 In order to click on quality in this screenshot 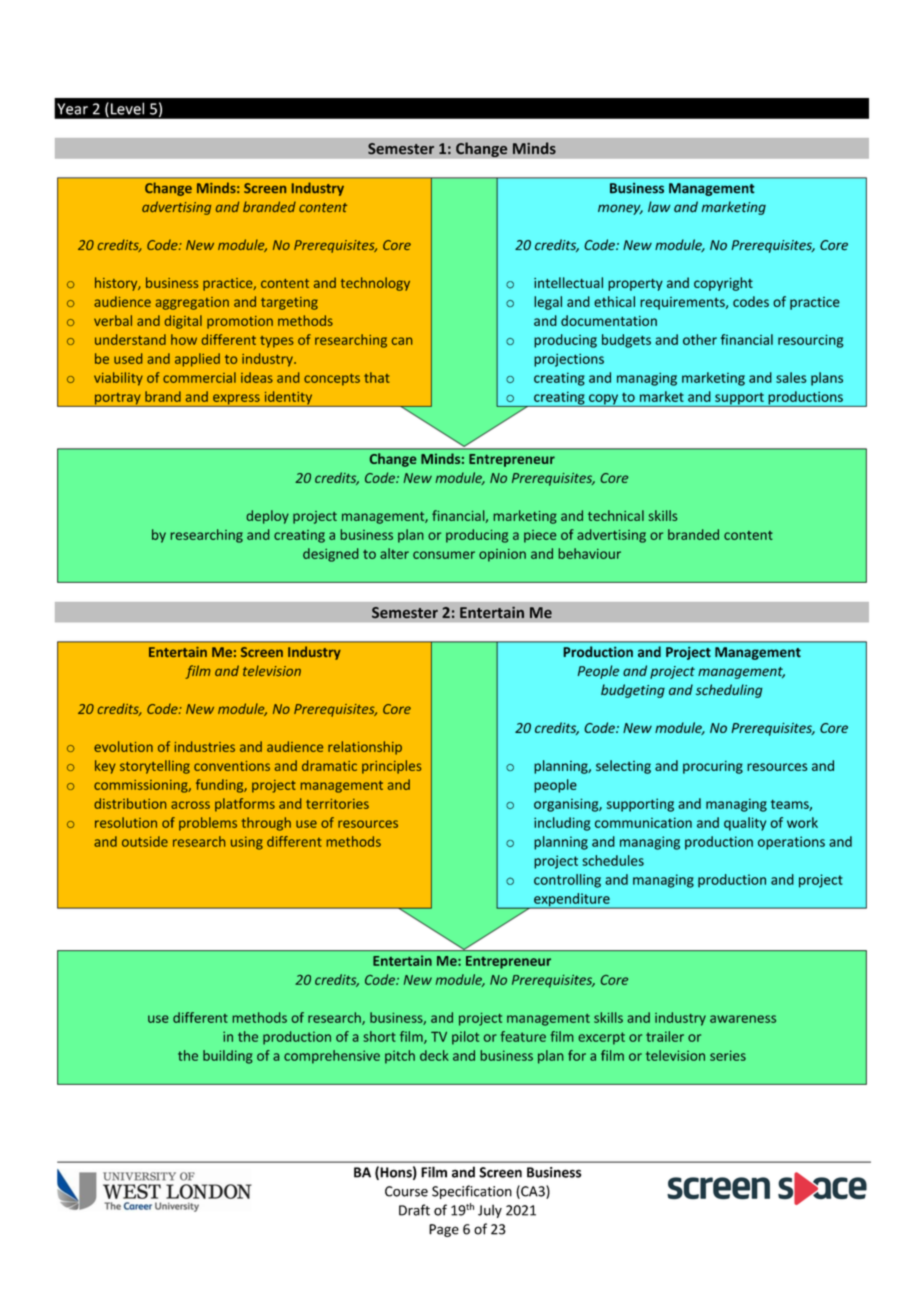, I will do `click(745, 824)`.
